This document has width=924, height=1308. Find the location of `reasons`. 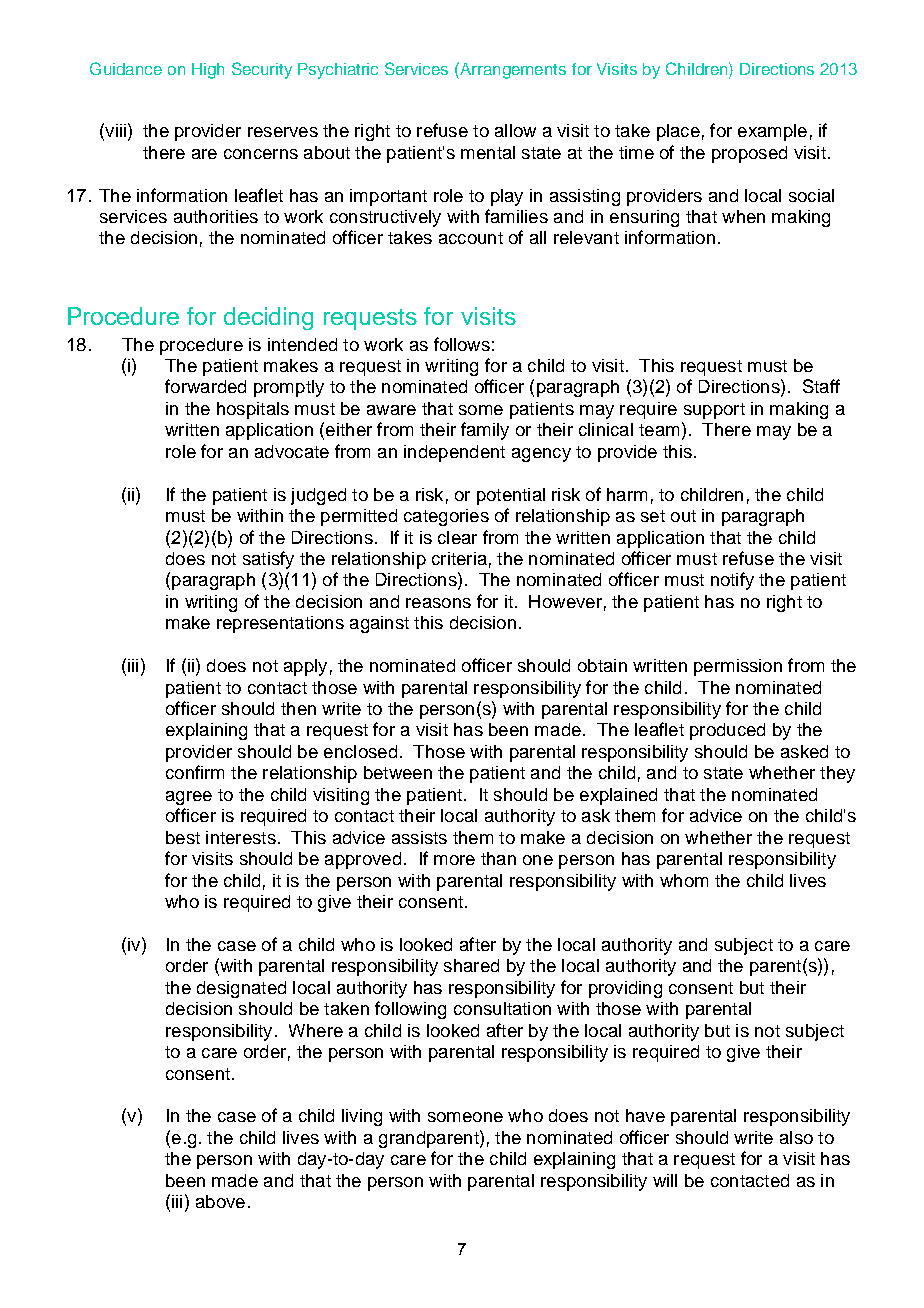

reasons is located at coordinates (438, 603).
